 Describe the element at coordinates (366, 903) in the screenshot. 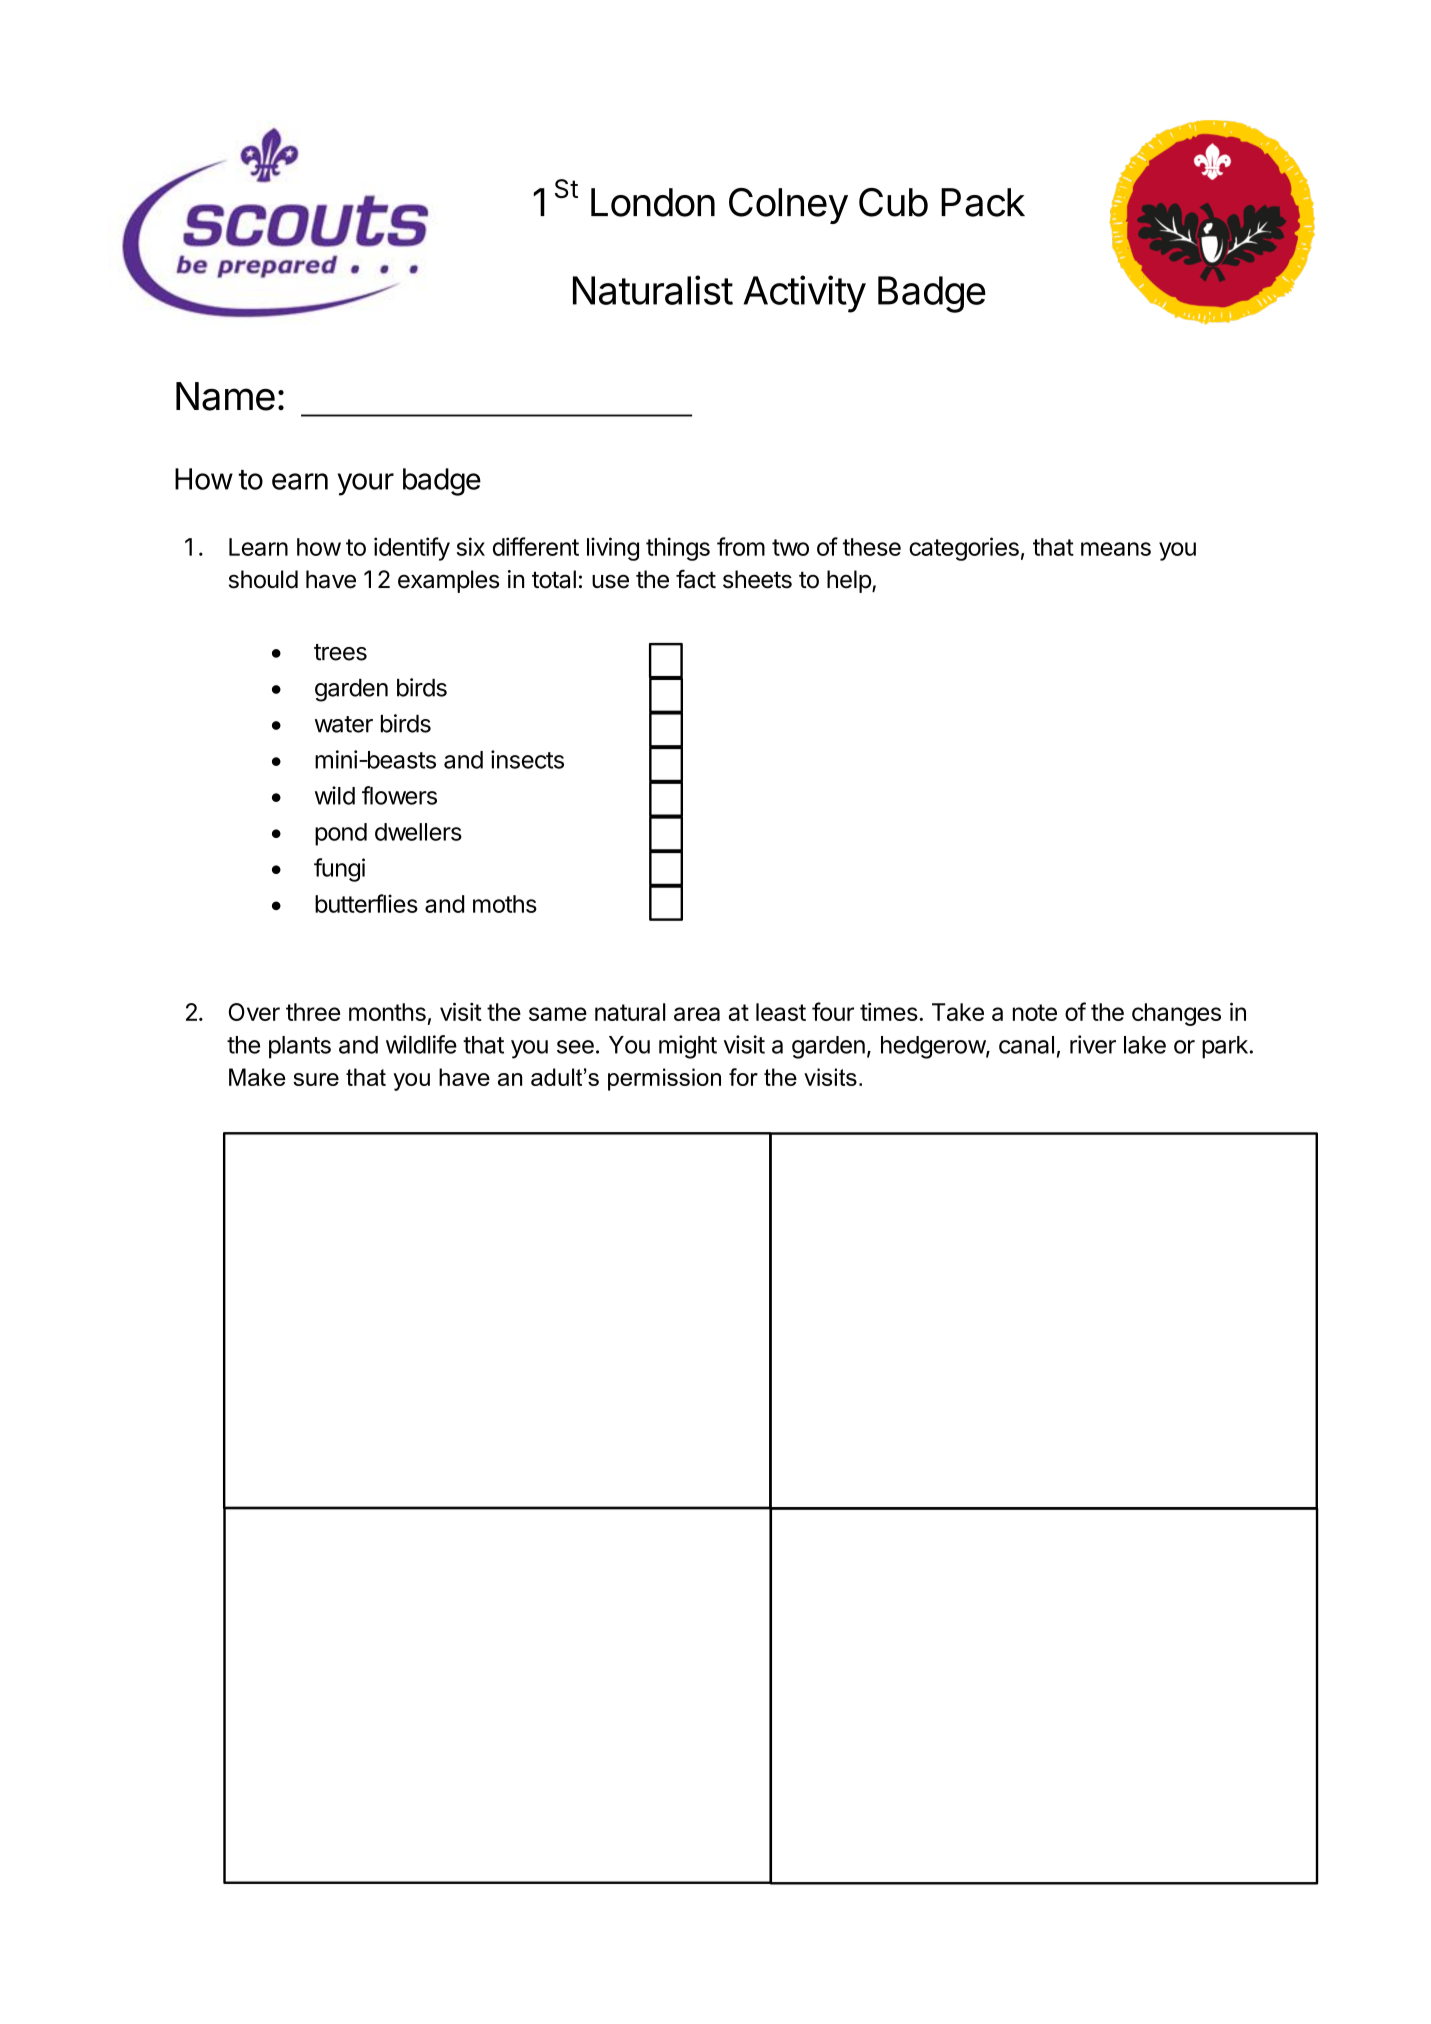

I see `butterflies` at that location.
